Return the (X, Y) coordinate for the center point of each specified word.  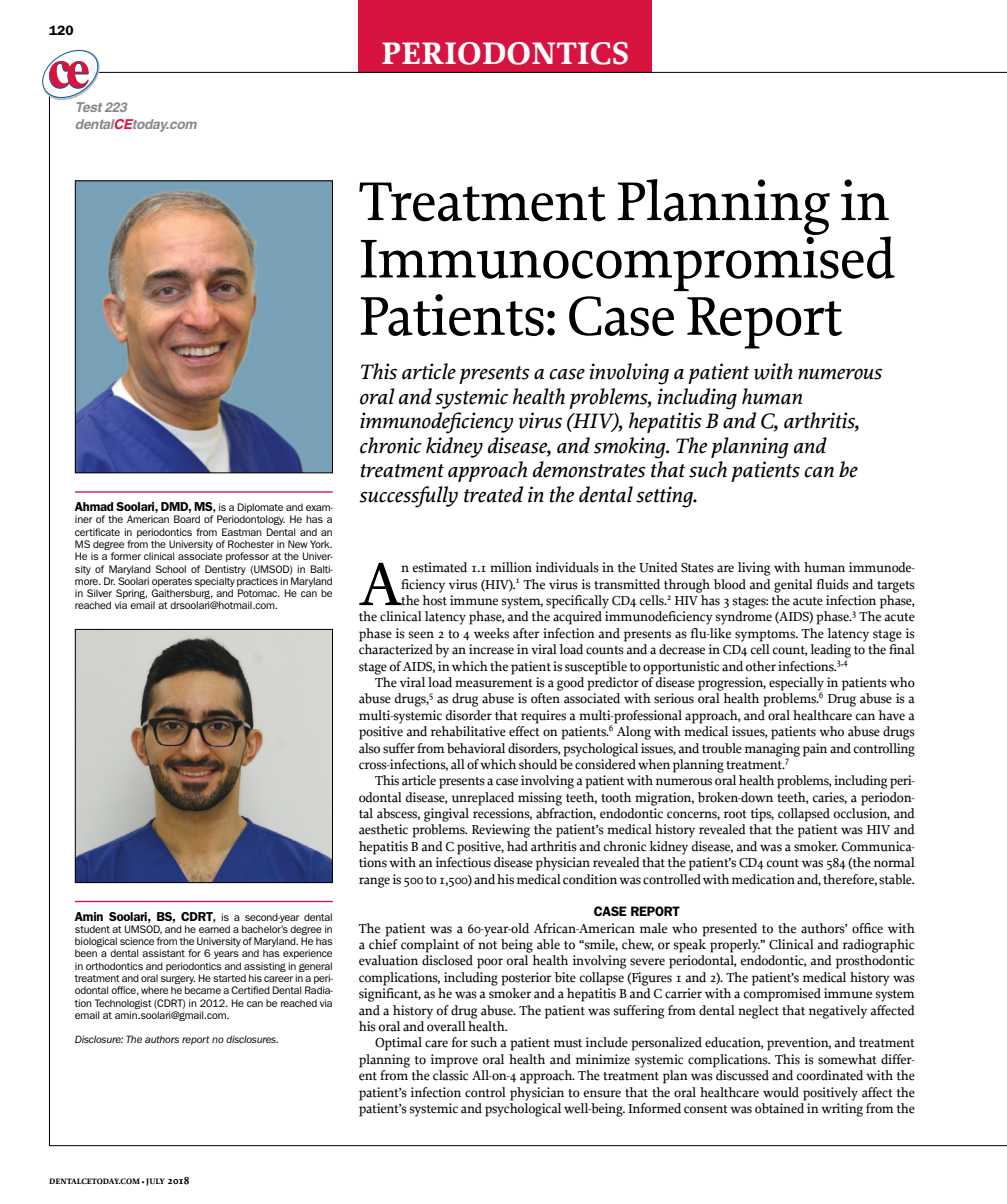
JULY (155, 1182)
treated (493, 494)
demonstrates (589, 469)
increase (491, 649)
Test (89, 107)
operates (172, 582)
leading (830, 651)
